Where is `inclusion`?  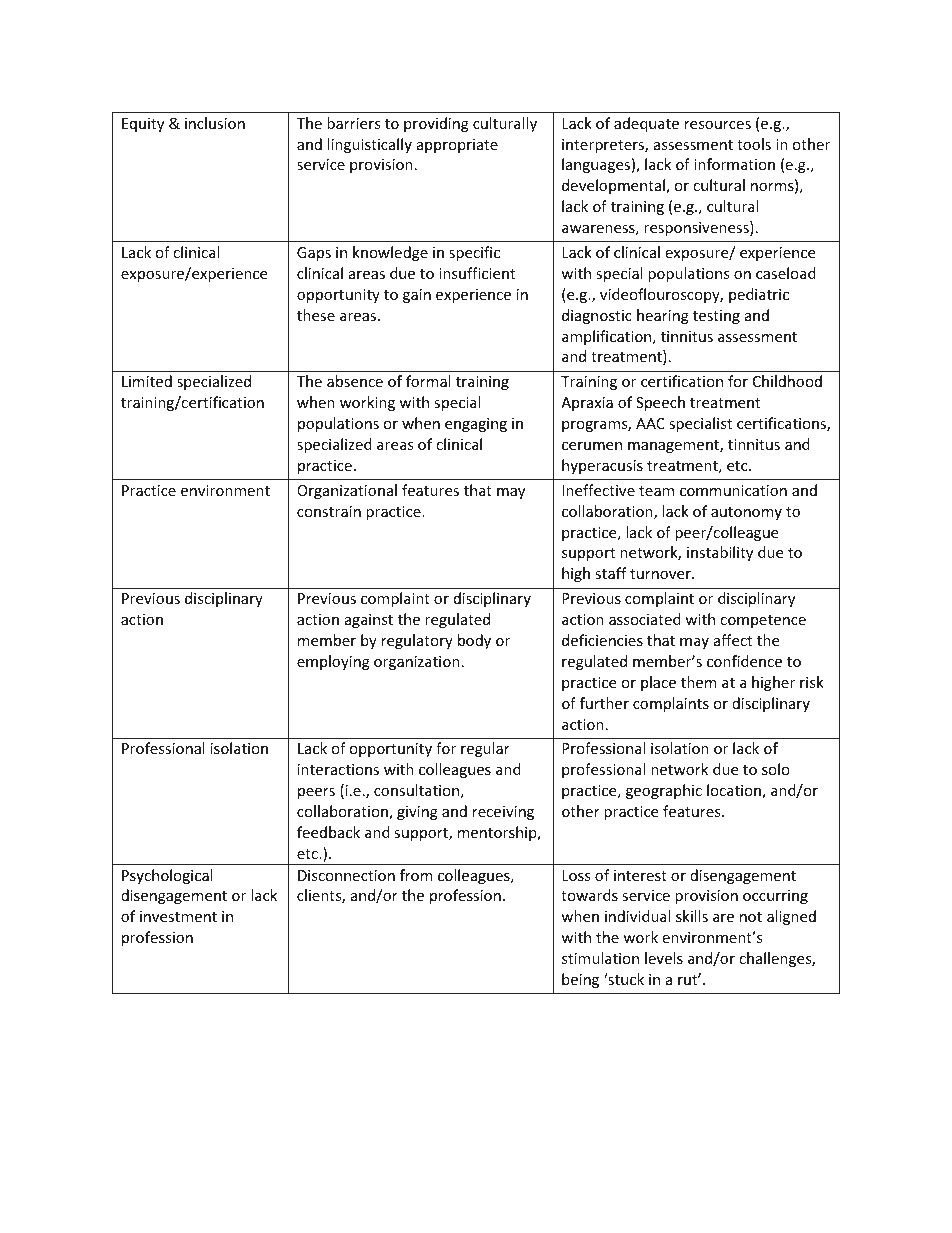
inclusion is located at coordinates (215, 123).
